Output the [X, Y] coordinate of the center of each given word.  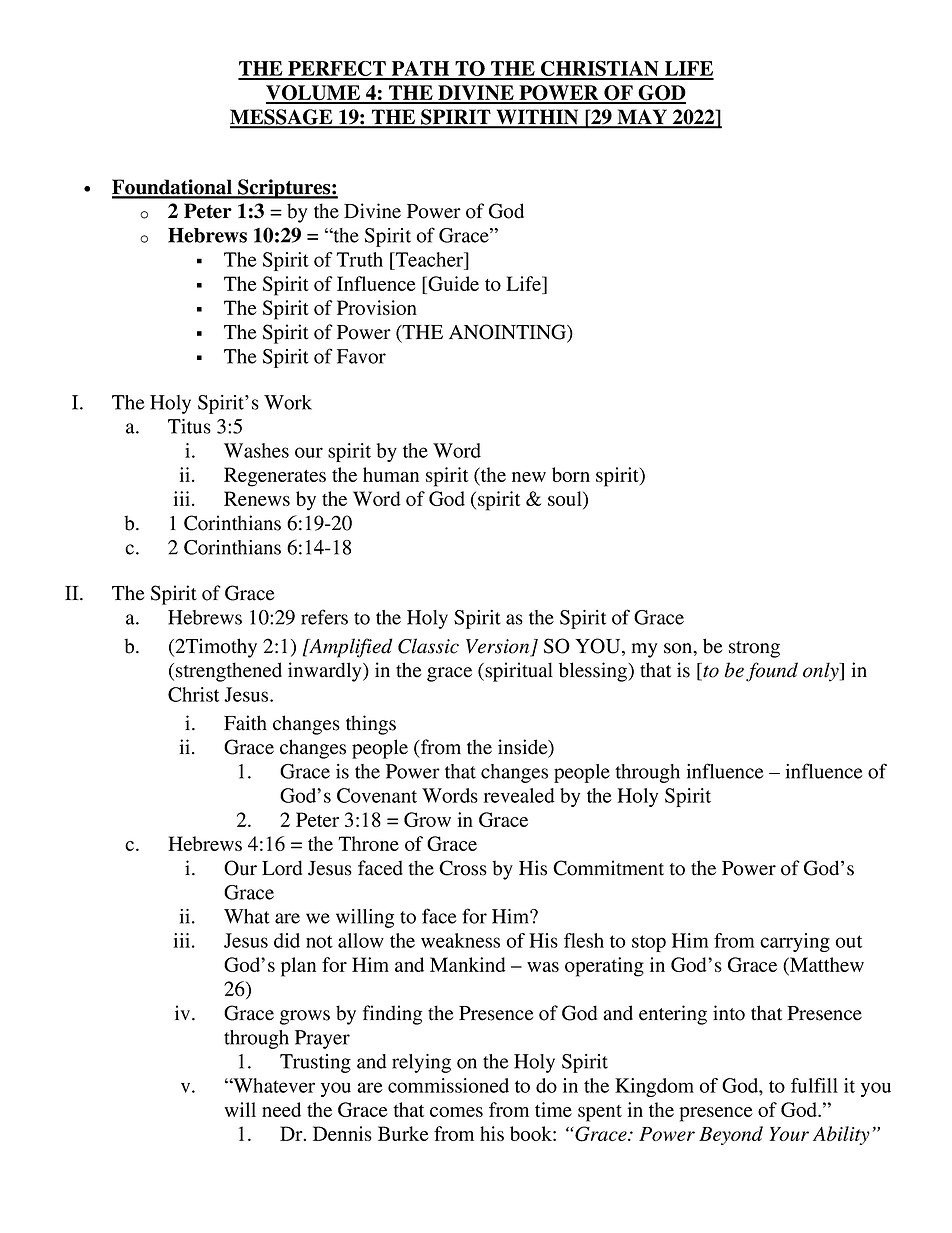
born [571, 474]
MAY [642, 118]
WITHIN [537, 118]
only [822, 672]
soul [566, 500]
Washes [256, 450]
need [281, 1109]
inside [524, 748]
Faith [245, 723]
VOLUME [314, 94]
